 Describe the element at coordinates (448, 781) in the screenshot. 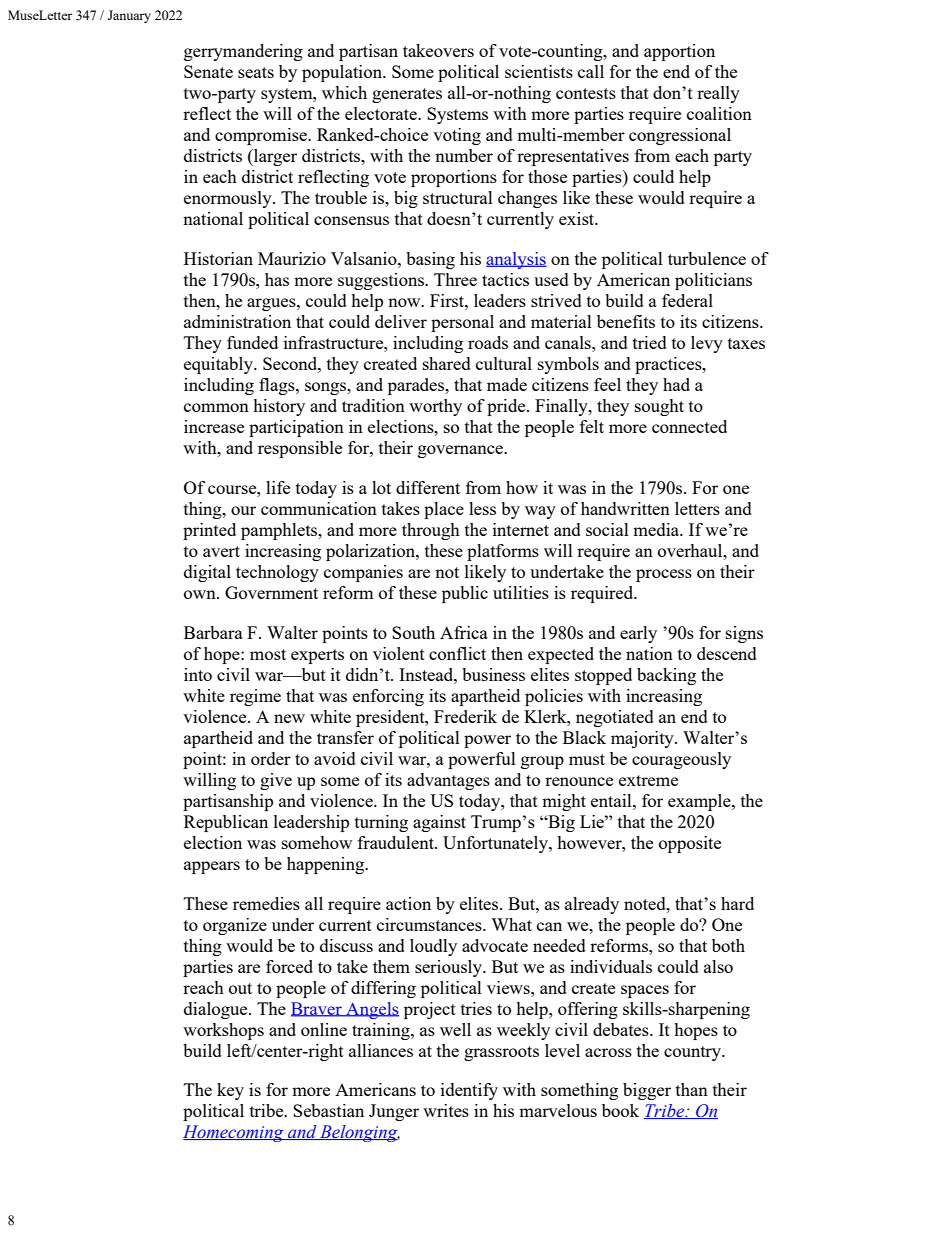

I see `advantages` at that location.
